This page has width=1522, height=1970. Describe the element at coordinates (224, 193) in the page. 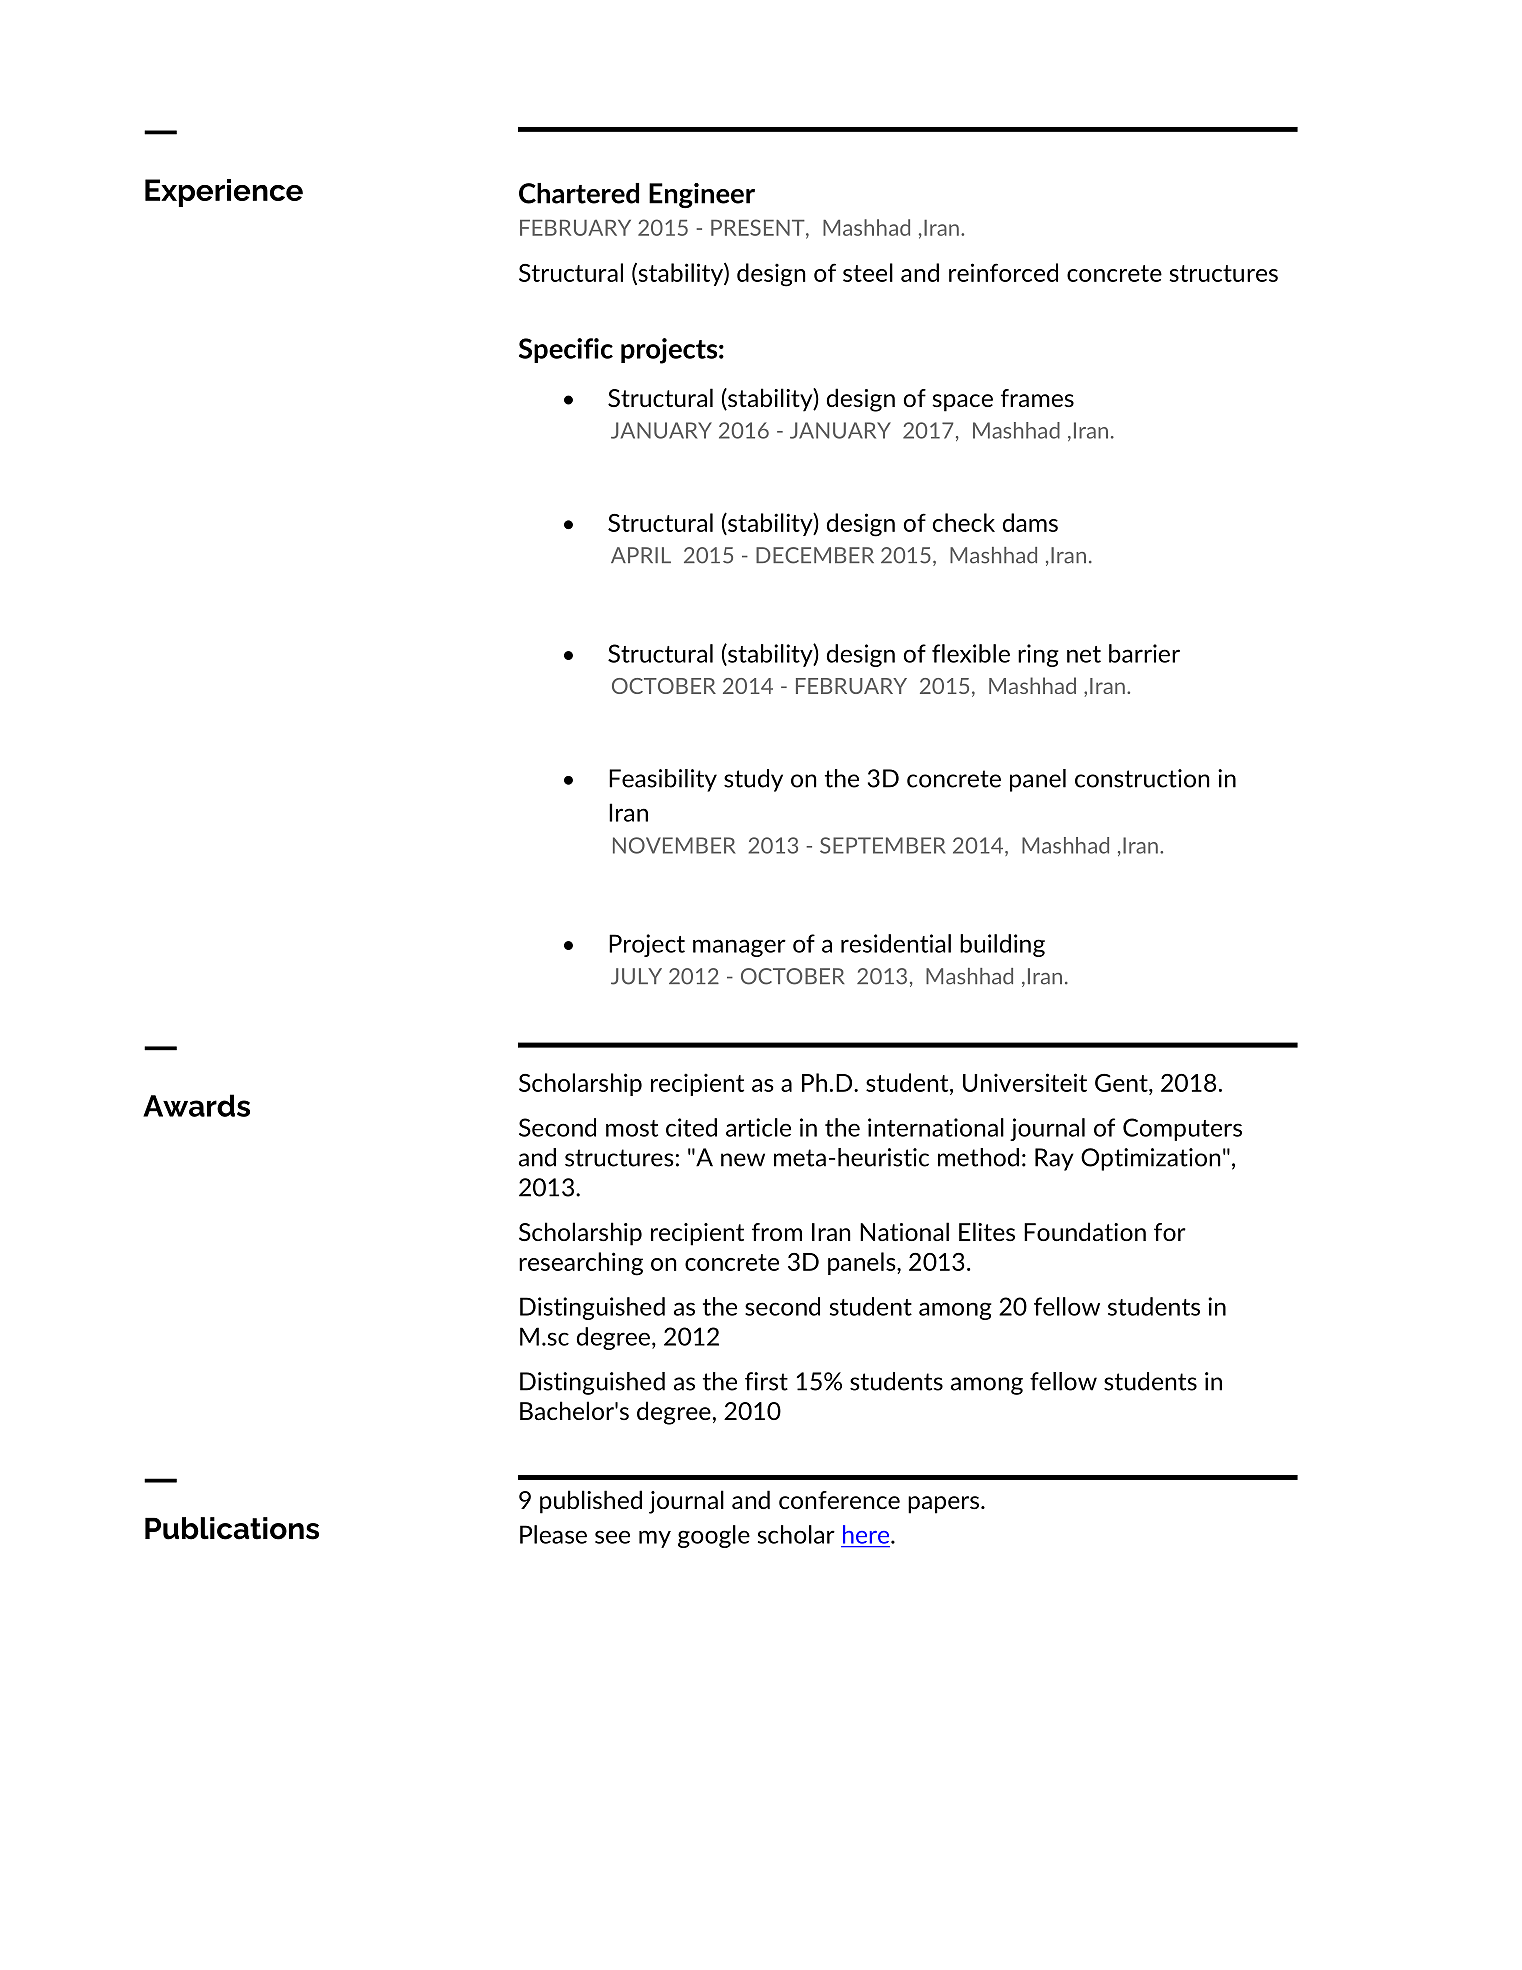

I see `Experience` at that location.
